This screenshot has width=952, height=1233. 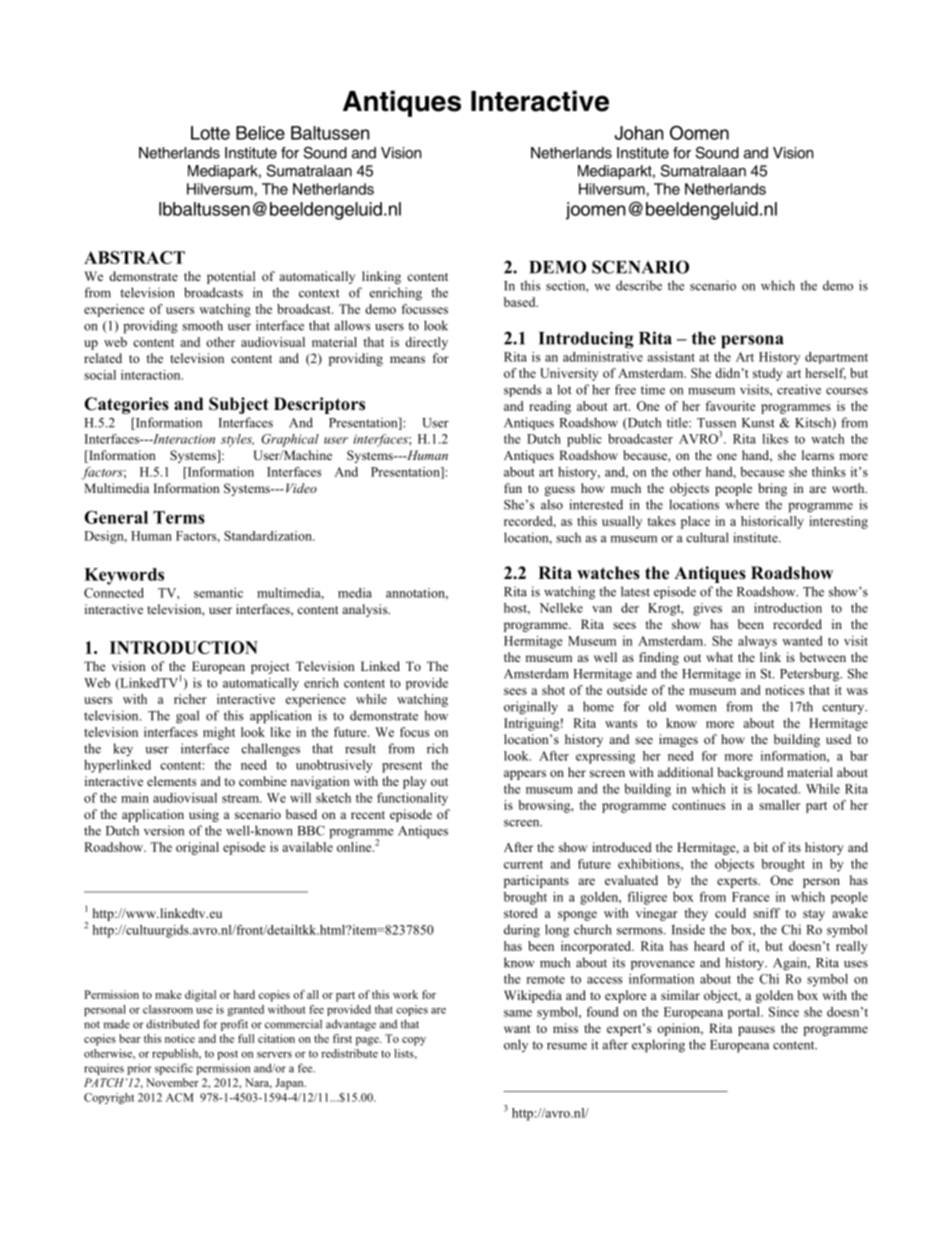 I want to click on specific, so click(x=174, y=1069).
